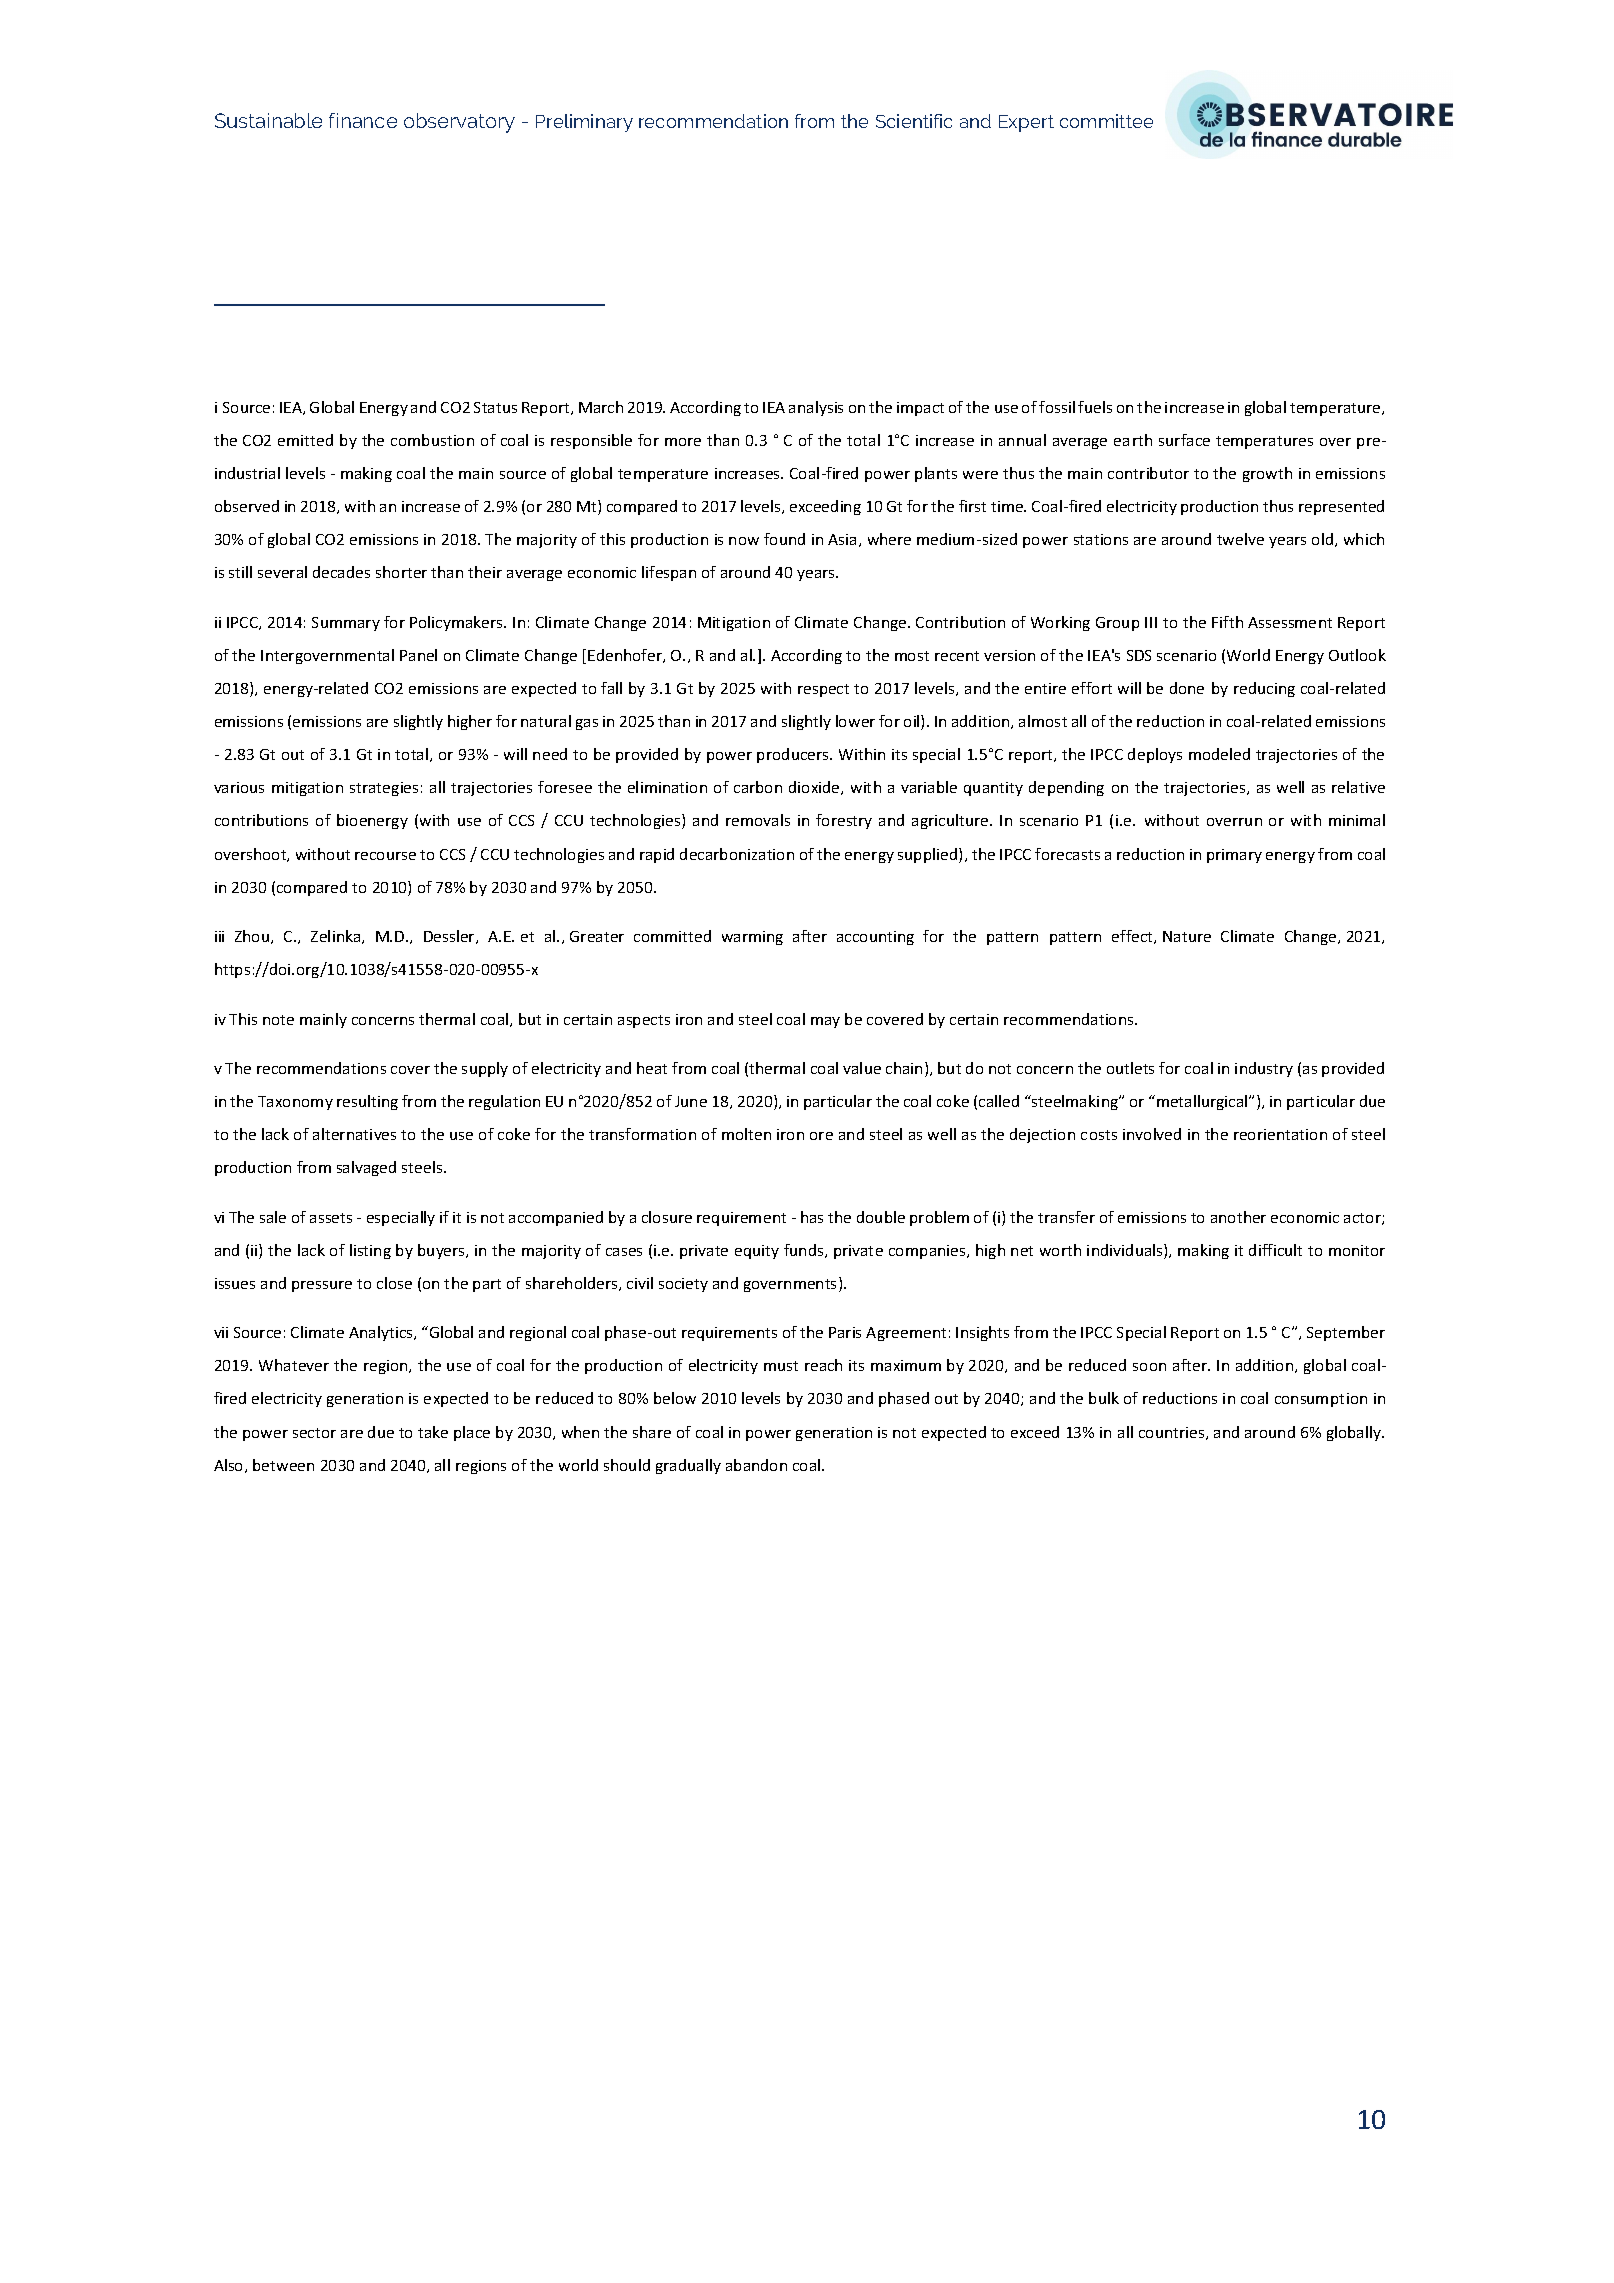 This screenshot has height=2283, width=1614. What do you see at coordinates (1219, 754) in the screenshot?
I see `modeled` at bounding box center [1219, 754].
